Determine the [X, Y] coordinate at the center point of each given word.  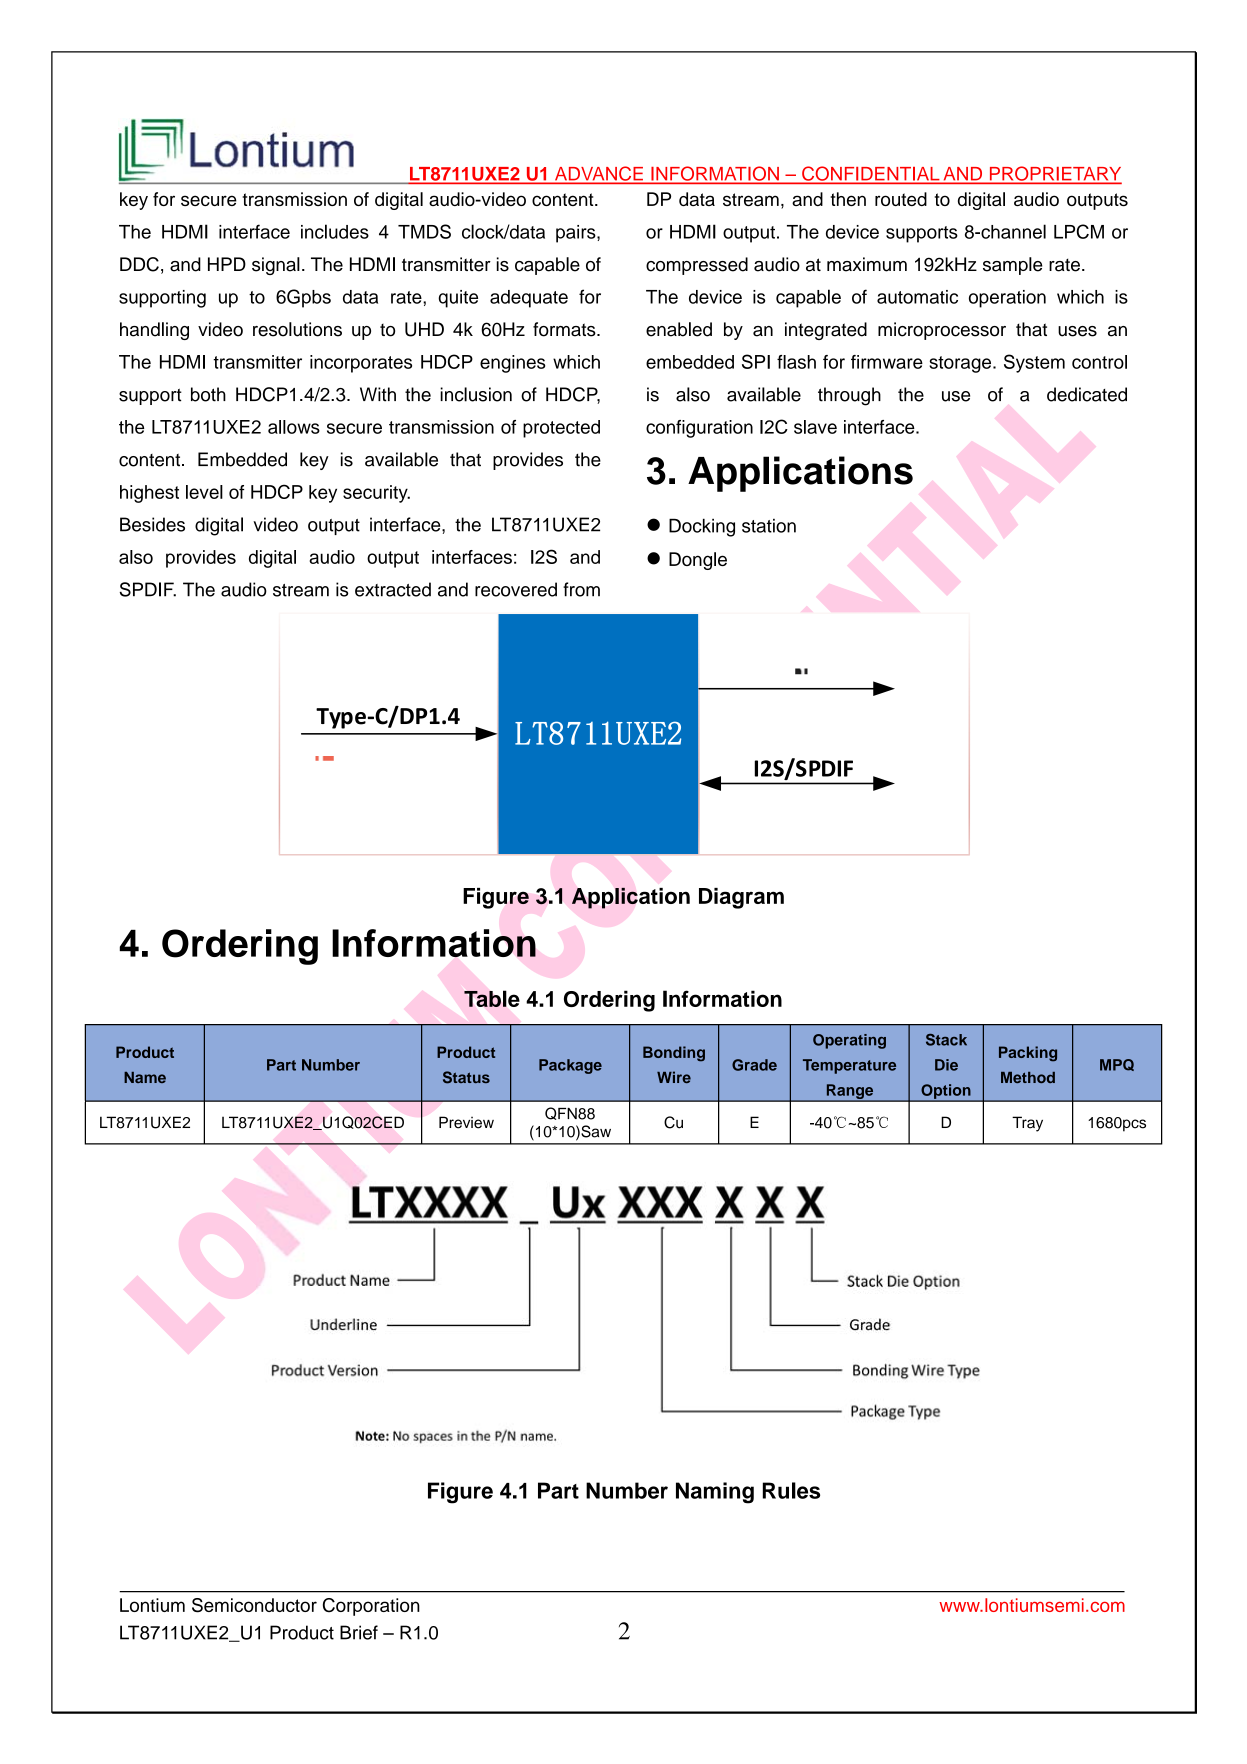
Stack [946, 1040]
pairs [577, 234]
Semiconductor [254, 1605]
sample [1013, 266]
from [581, 589]
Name [145, 1077]
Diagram [741, 898]
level [204, 492]
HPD [227, 264]
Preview [466, 1122]
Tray [1027, 1124]
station [769, 526]
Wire [674, 1077]
